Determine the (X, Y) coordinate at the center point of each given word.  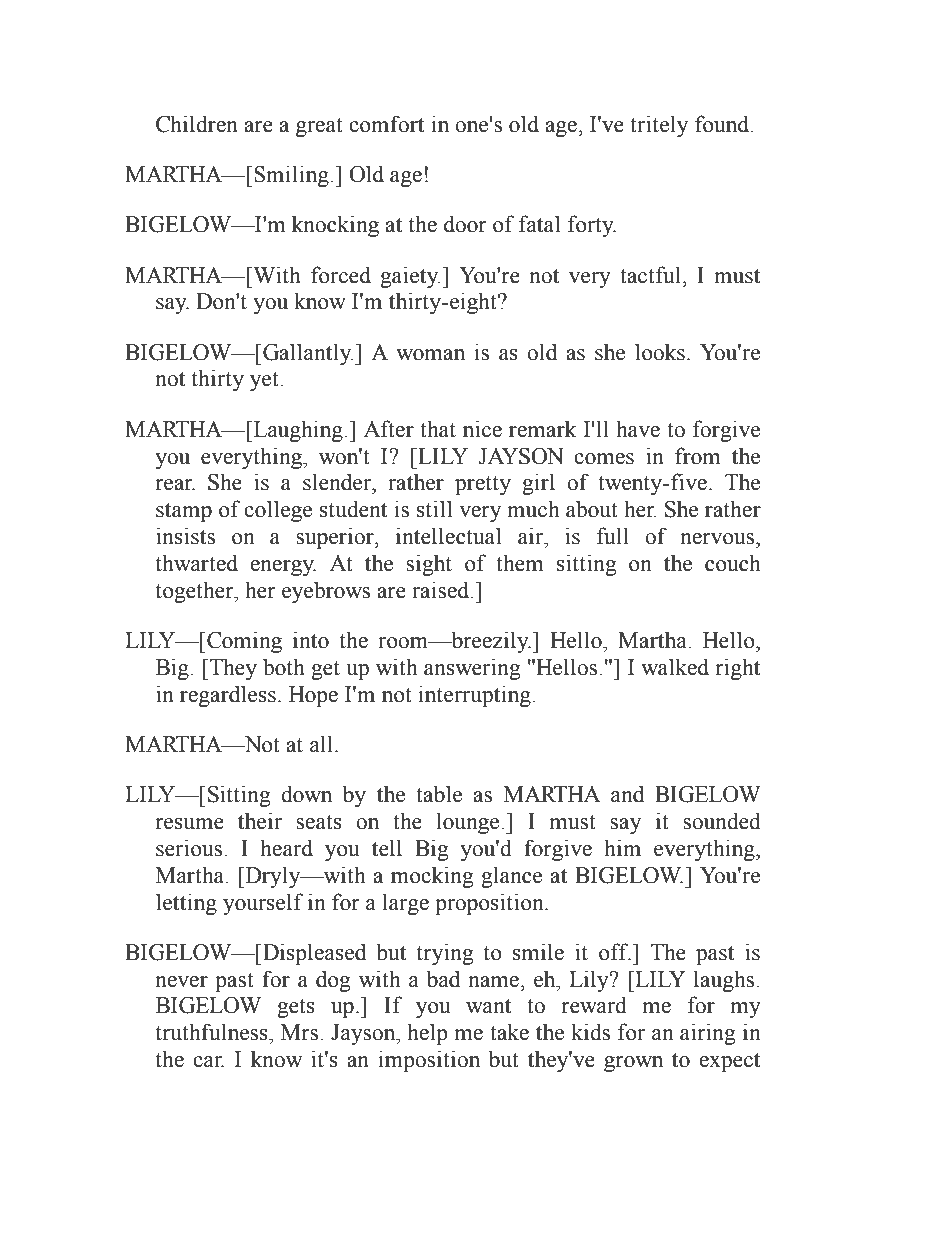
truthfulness (213, 1032)
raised (442, 590)
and (627, 794)
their (260, 821)
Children (197, 124)
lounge (469, 823)
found (723, 124)
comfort (386, 124)
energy (283, 568)
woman (430, 355)
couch (733, 563)
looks (660, 352)
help (427, 1034)
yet (265, 381)
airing (708, 1034)
